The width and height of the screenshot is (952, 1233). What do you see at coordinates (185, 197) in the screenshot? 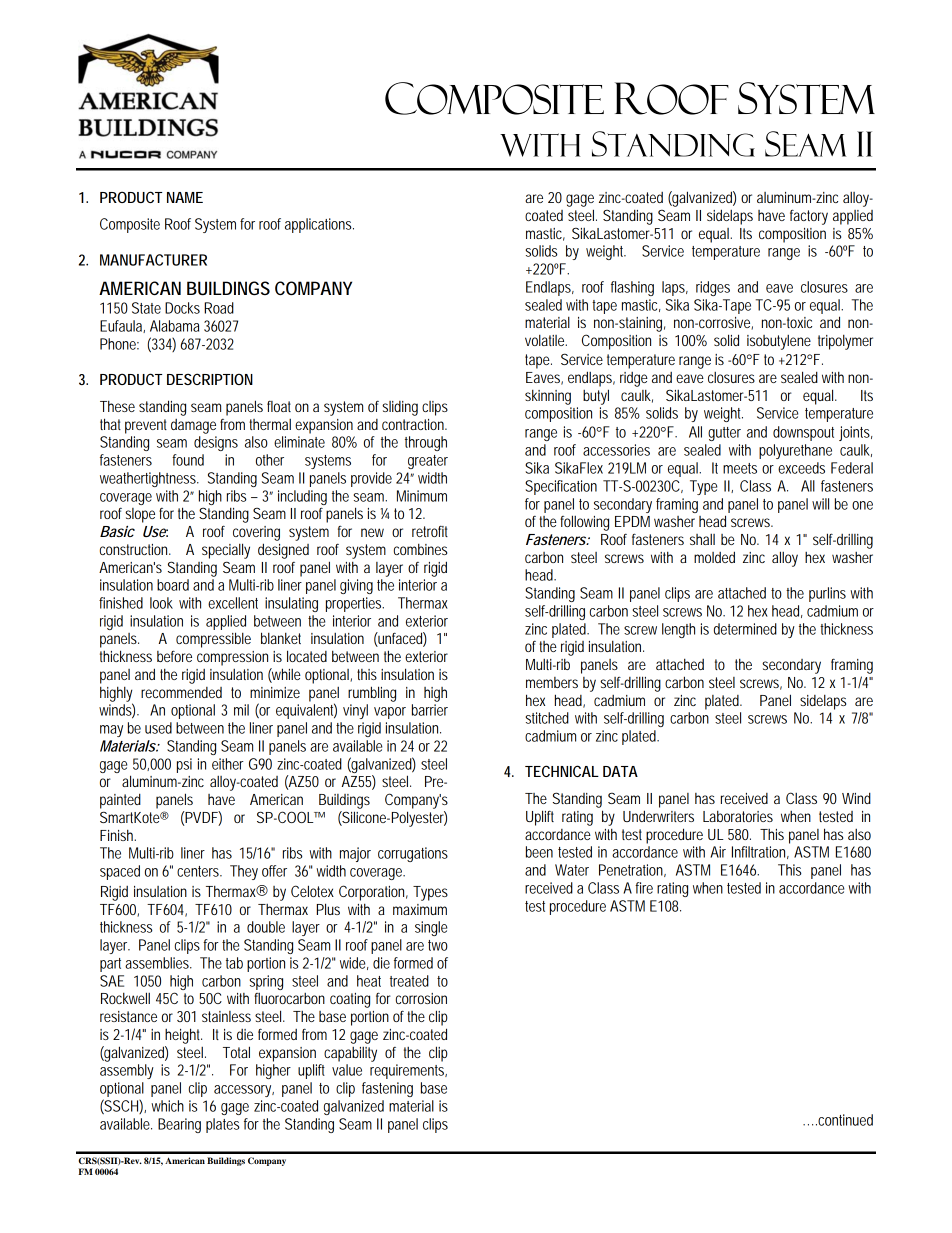
I see `NAME` at bounding box center [185, 197].
